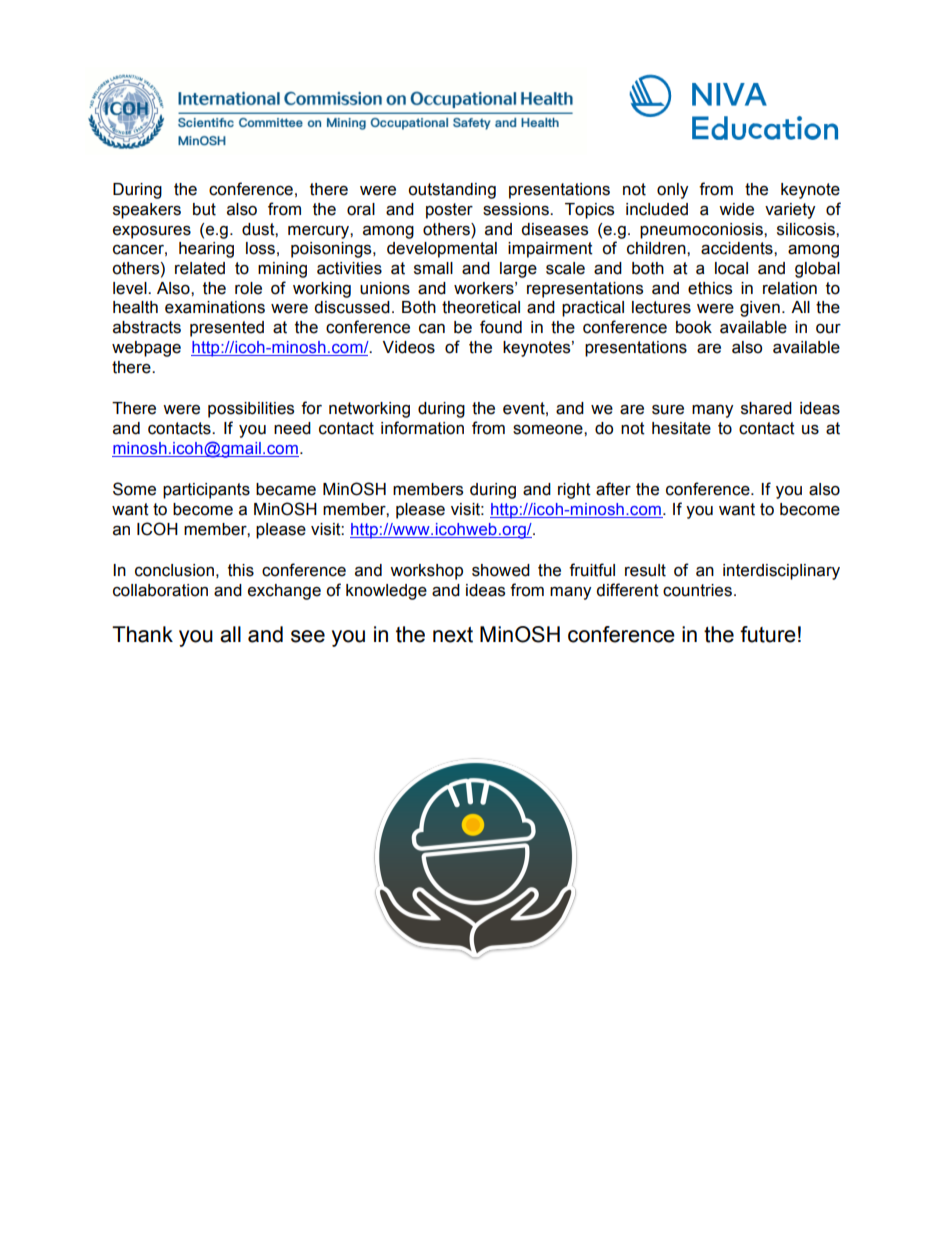  I want to click on poster, so click(449, 211).
